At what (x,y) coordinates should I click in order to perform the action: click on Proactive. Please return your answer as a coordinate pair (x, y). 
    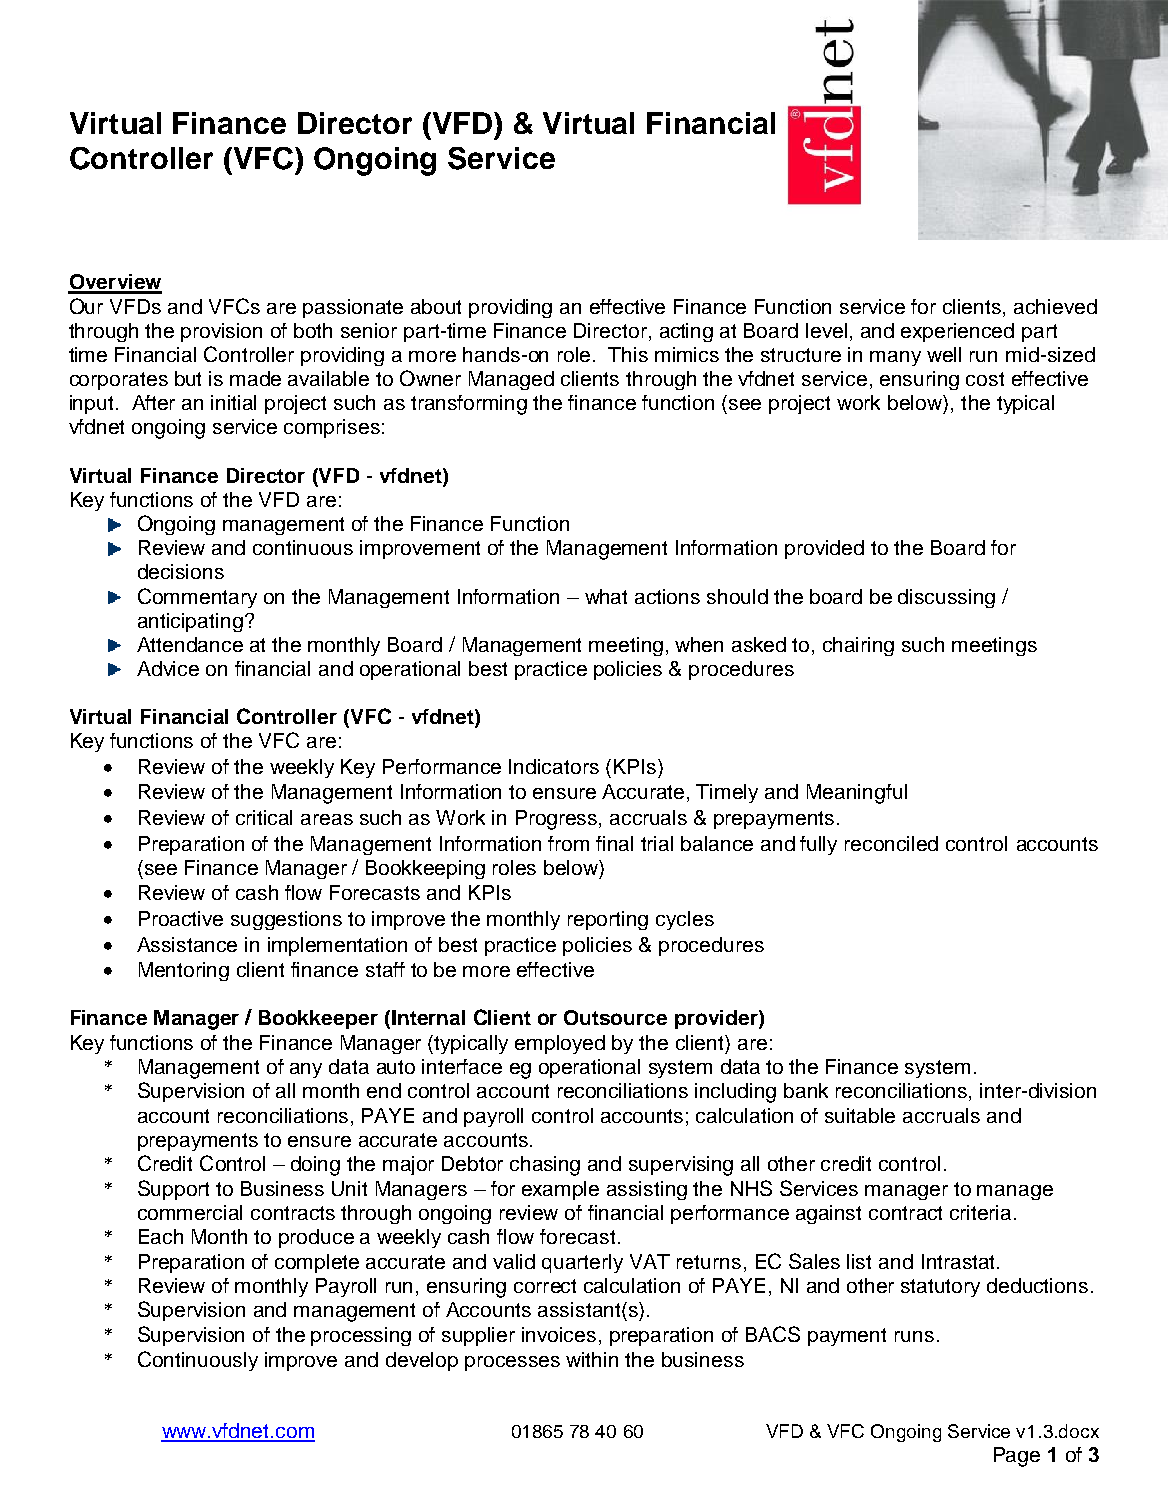
    Looking at the image, I should click on (181, 918).
